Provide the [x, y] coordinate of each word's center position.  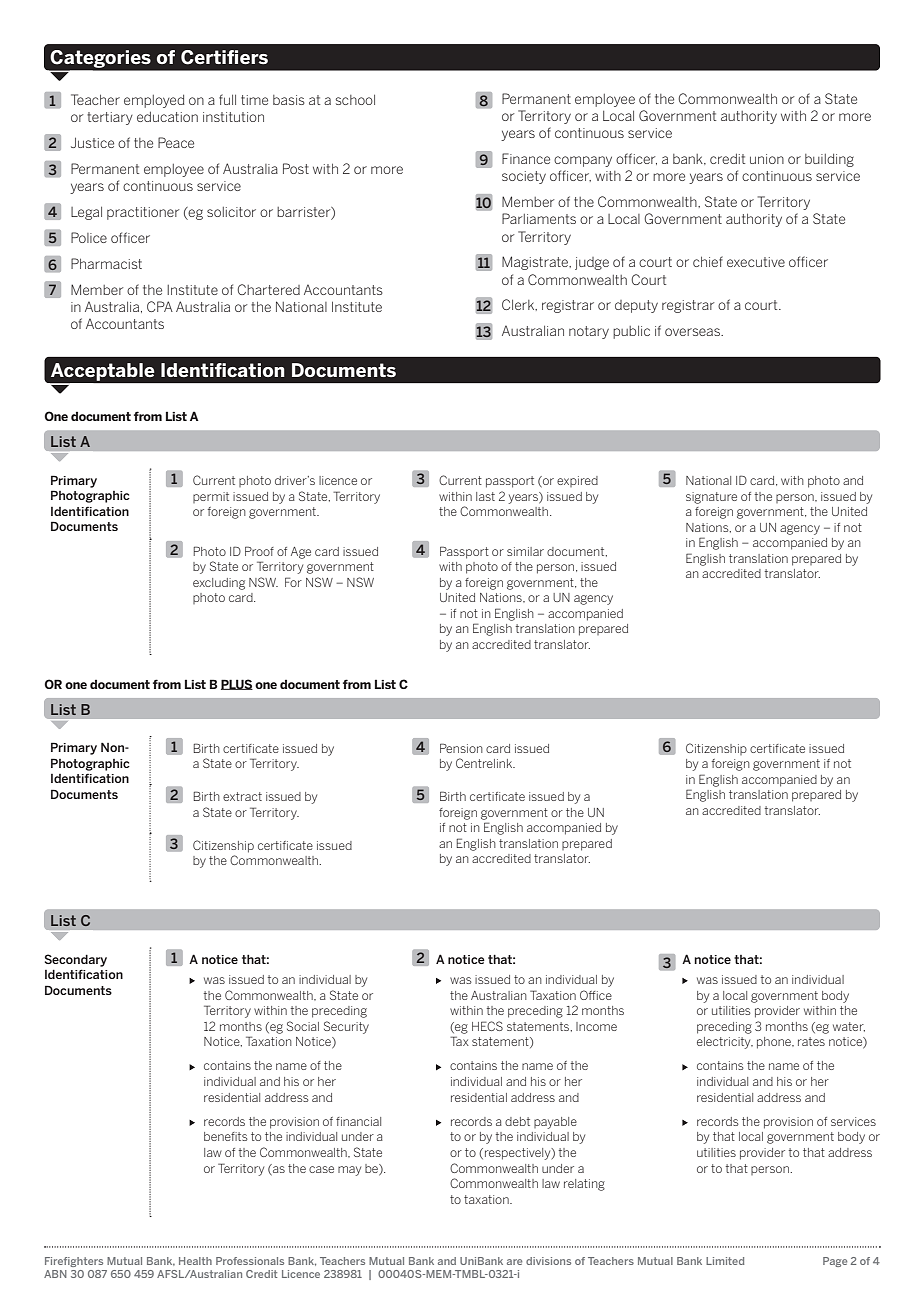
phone [775, 1043]
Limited [725, 1261]
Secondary [76, 960]
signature [711, 498]
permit [211, 497]
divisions [548, 1261]
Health [195, 1261]
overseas [693, 332]
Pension [461, 748]
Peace [176, 142]
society [524, 177]
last [485, 496]
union [767, 159]
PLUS [237, 684]
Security [346, 1027]
